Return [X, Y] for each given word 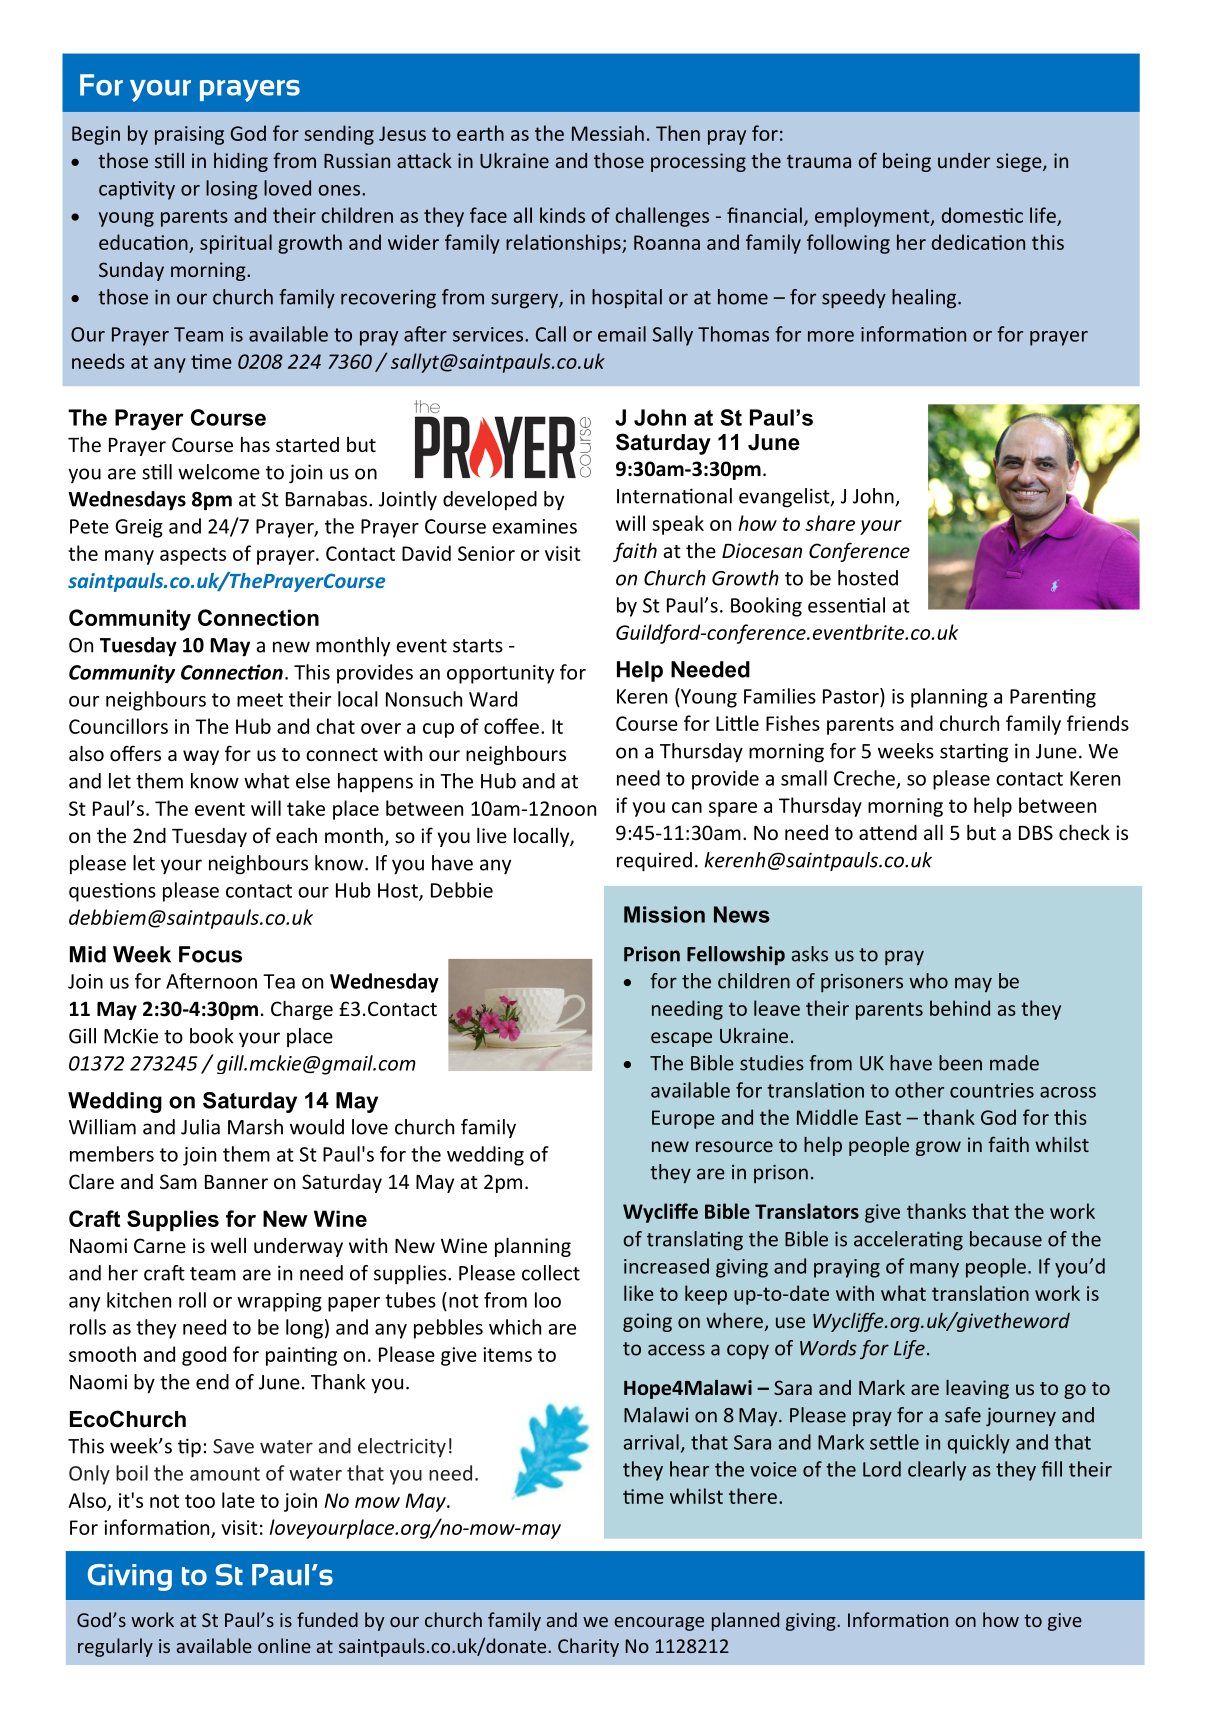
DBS [1036, 832]
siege [1020, 162]
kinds [562, 215]
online [284, 1645]
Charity [588, 1647]
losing [232, 190]
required [654, 862]
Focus [210, 954]
